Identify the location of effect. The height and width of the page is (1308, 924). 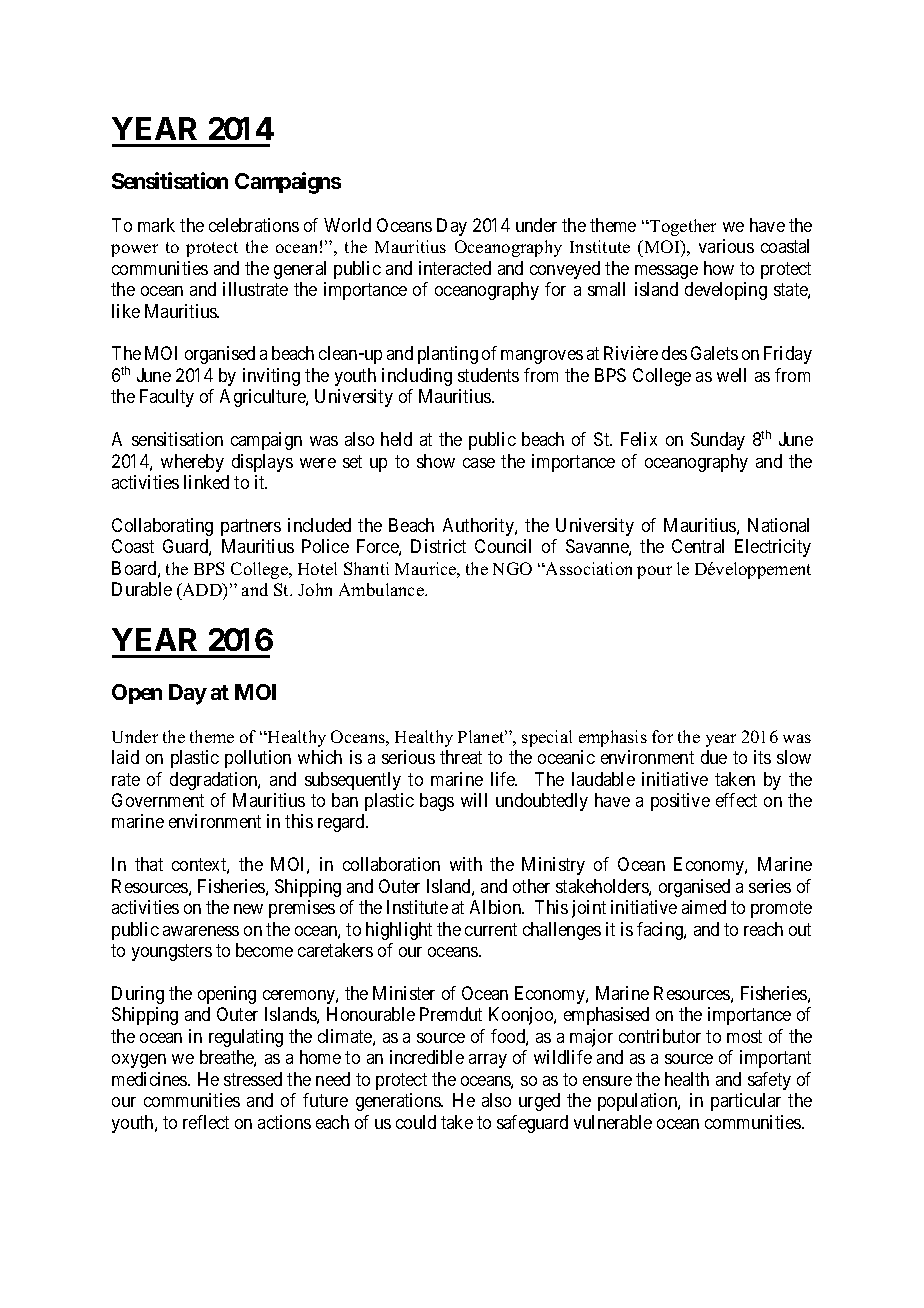
(736, 800).
